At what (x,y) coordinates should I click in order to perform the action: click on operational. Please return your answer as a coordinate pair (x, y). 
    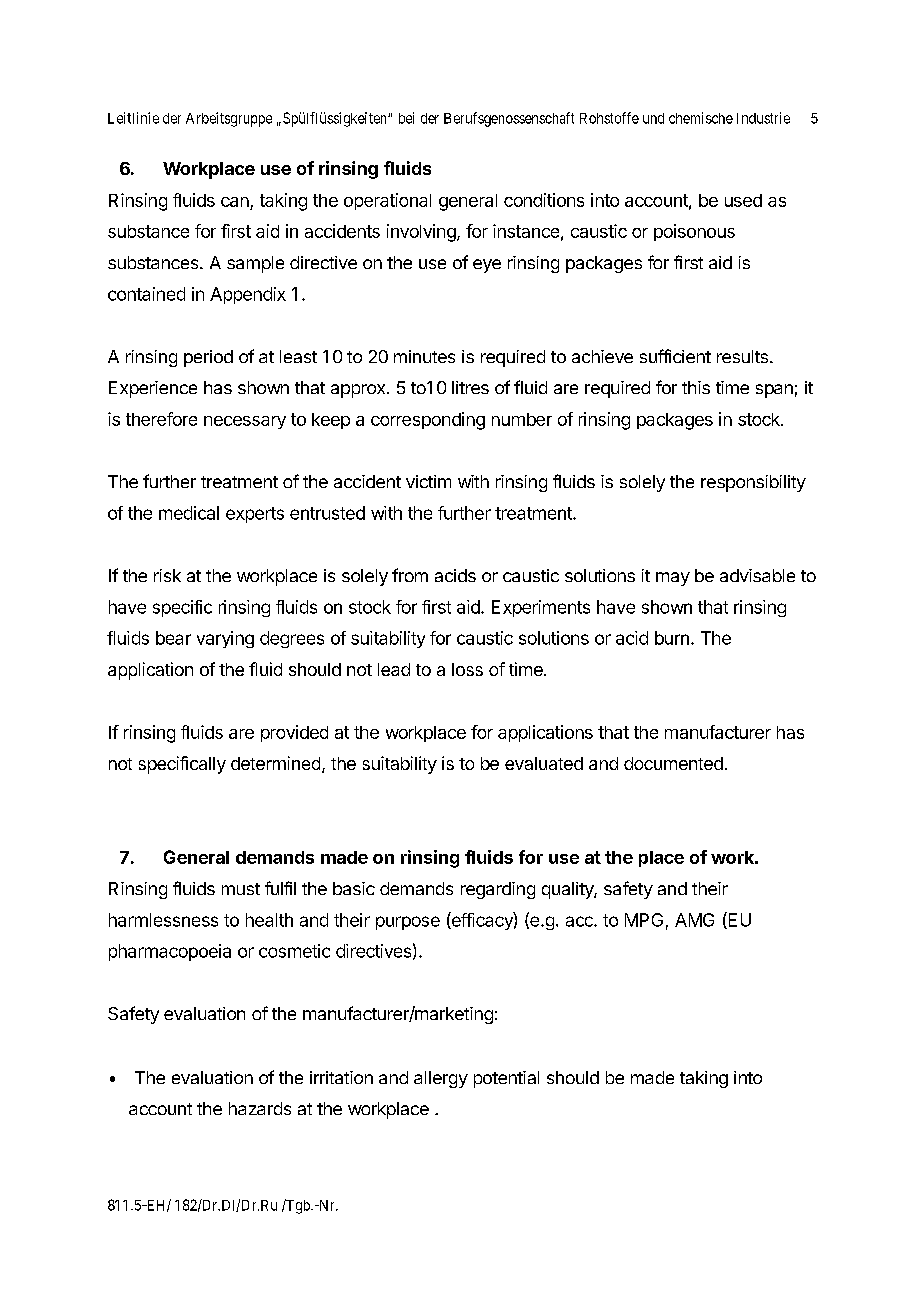
    Looking at the image, I should click on (387, 201).
